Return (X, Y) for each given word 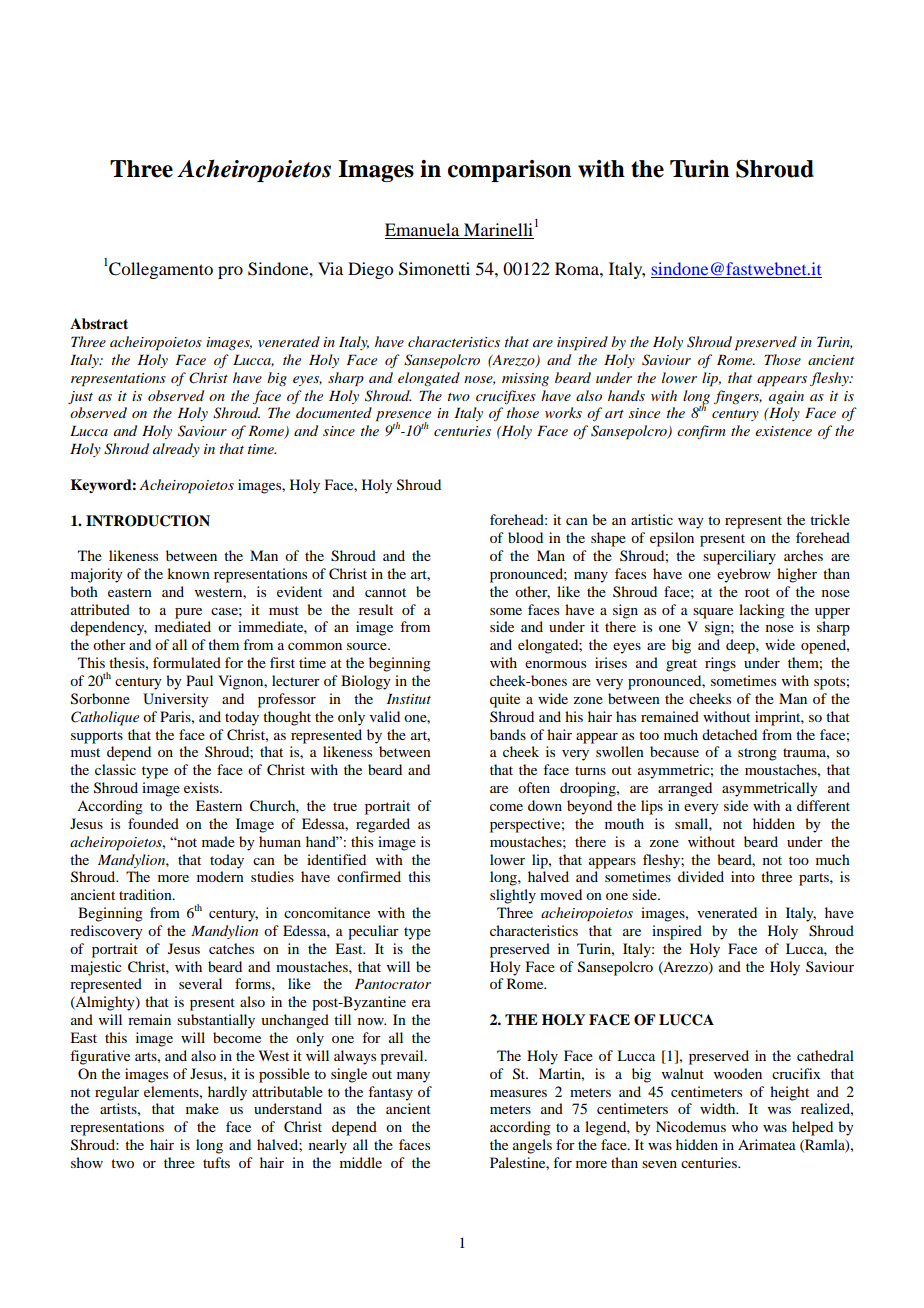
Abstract (99, 323)
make (202, 1108)
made (218, 841)
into (743, 876)
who (745, 1126)
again (786, 398)
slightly (513, 896)
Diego (370, 270)
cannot (385, 592)
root (757, 592)
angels (532, 1146)
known (188, 573)
